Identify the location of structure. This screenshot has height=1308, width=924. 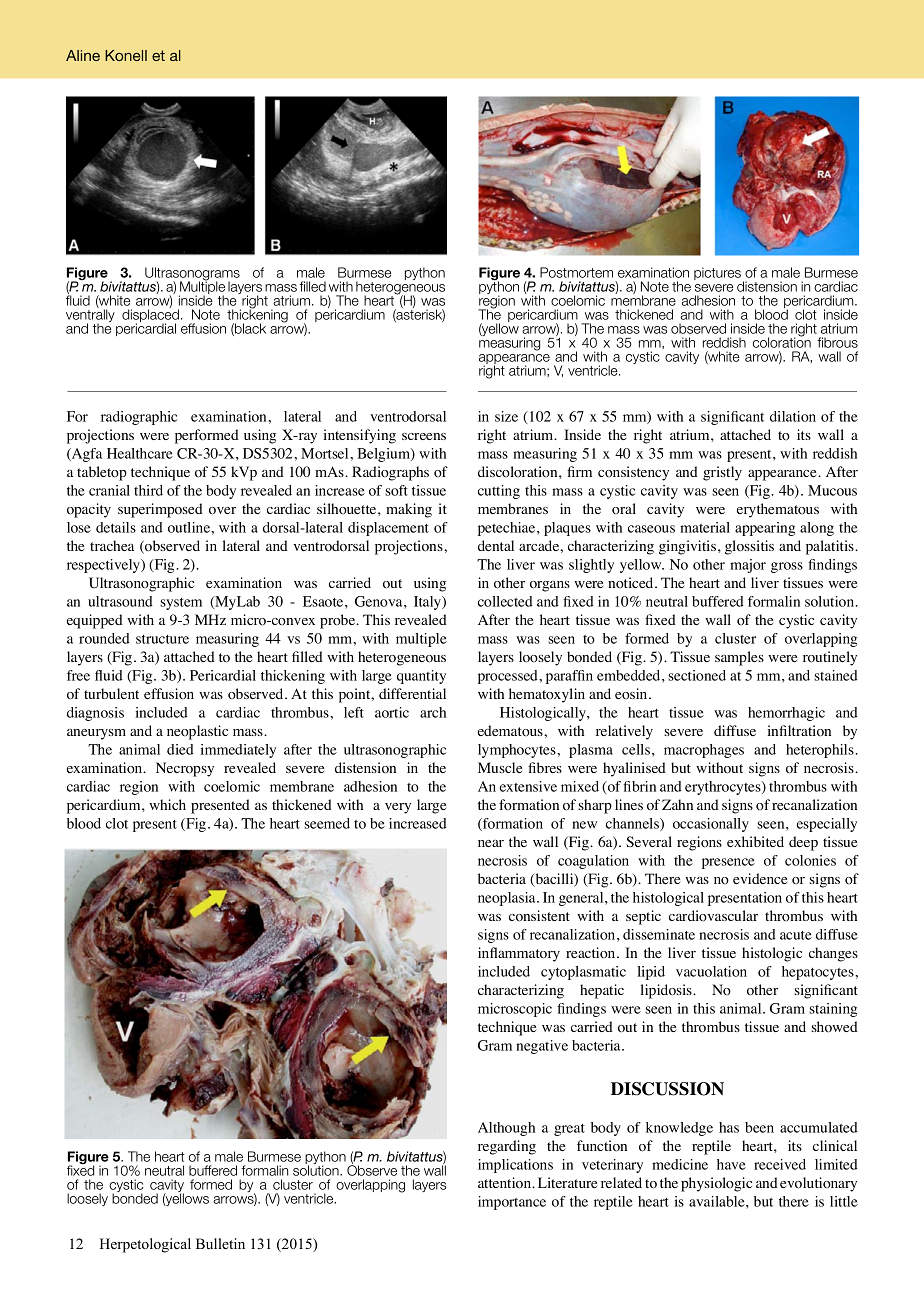
(162, 639).
